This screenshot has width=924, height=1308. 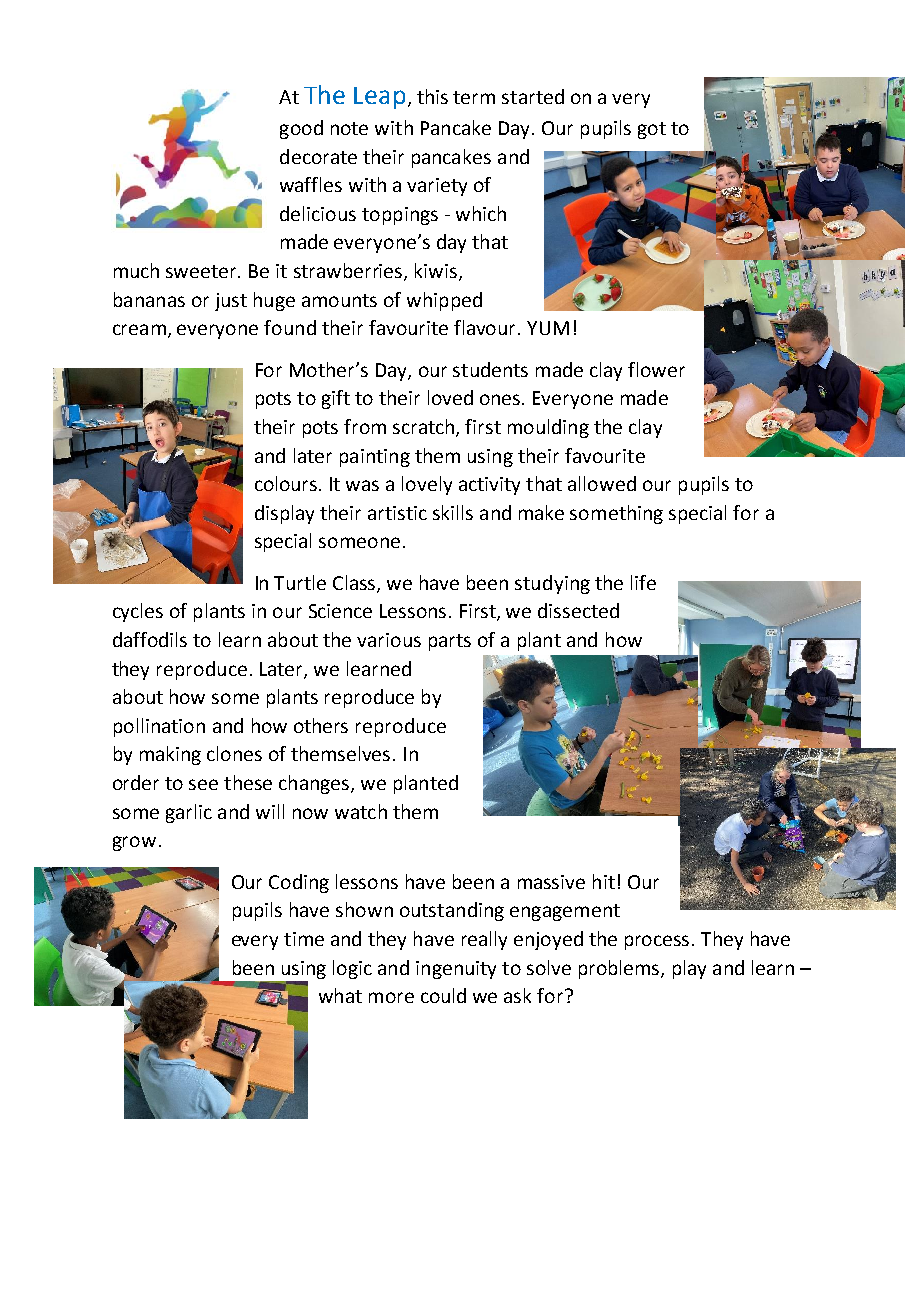 What do you see at coordinates (379, 98) in the screenshot?
I see `Leap` at bounding box center [379, 98].
